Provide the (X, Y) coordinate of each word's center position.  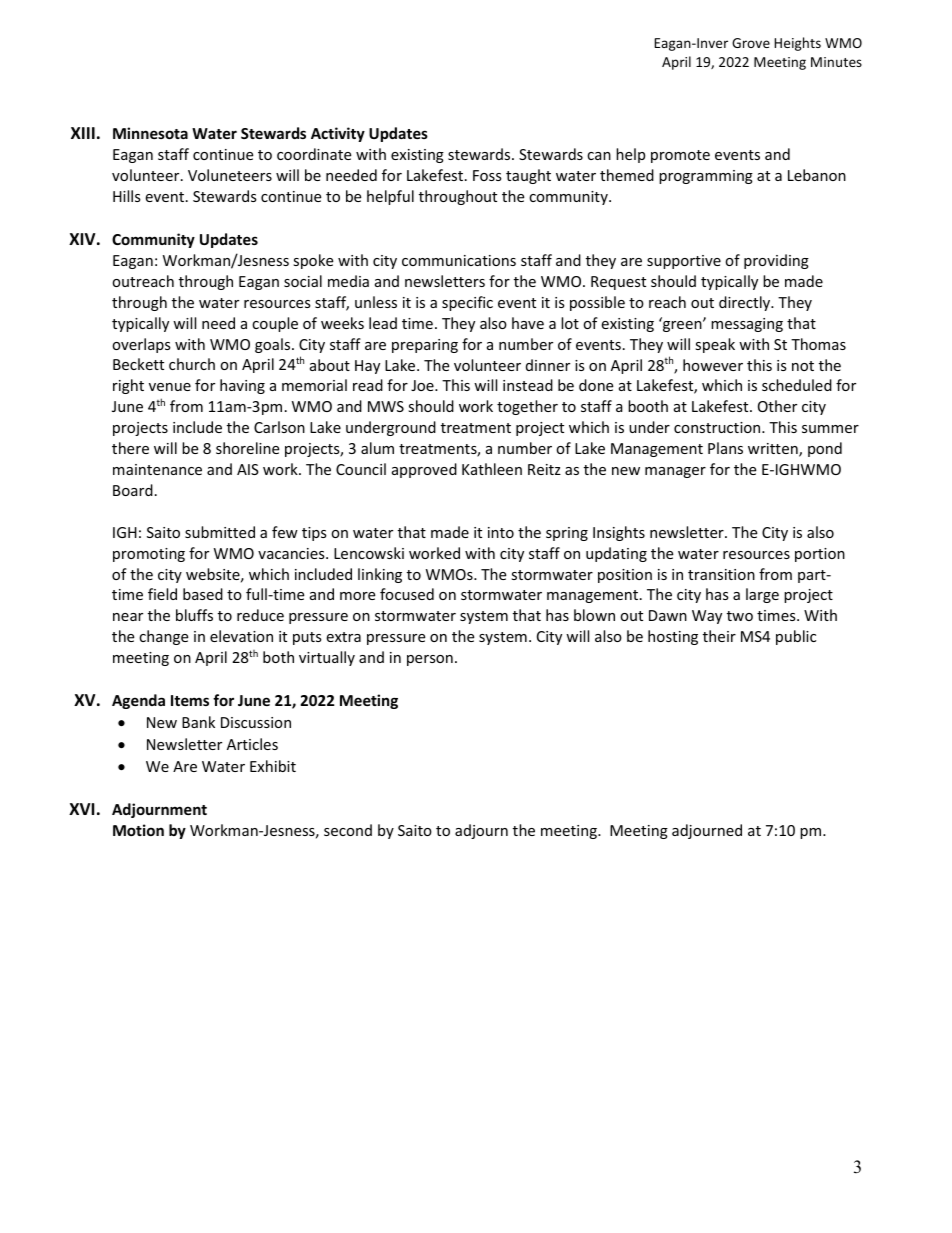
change (163, 637)
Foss (487, 175)
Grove (751, 43)
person (430, 660)
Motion (138, 830)
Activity (338, 134)
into (501, 532)
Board (133, 490)
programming (706, 177)
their (719, 636)
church (192, 364)
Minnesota (150, 133)
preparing (425, 346)
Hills (127, 196)
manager (675, 472)
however (713, 365)
